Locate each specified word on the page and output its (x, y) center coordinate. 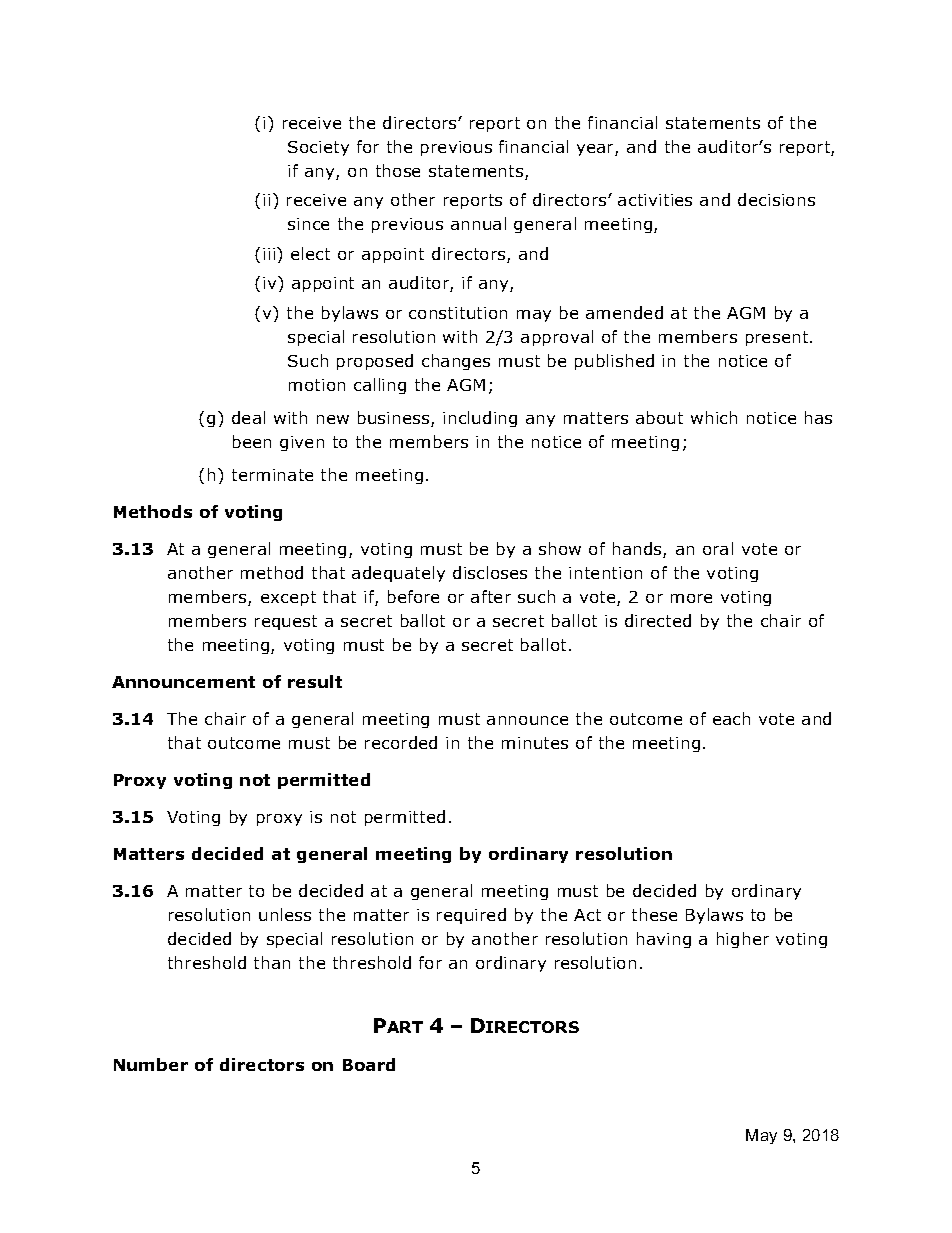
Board (369, 1064)
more (691, 598)
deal (248, 417)
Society (318, 148)
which (714, 417)
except (288, 598)
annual (478, 223)
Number (151, 1064)
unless (285, 914)
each (731, 718)
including (480, 419)
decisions (776, 199)
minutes (535, 743)
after (491, 596)
